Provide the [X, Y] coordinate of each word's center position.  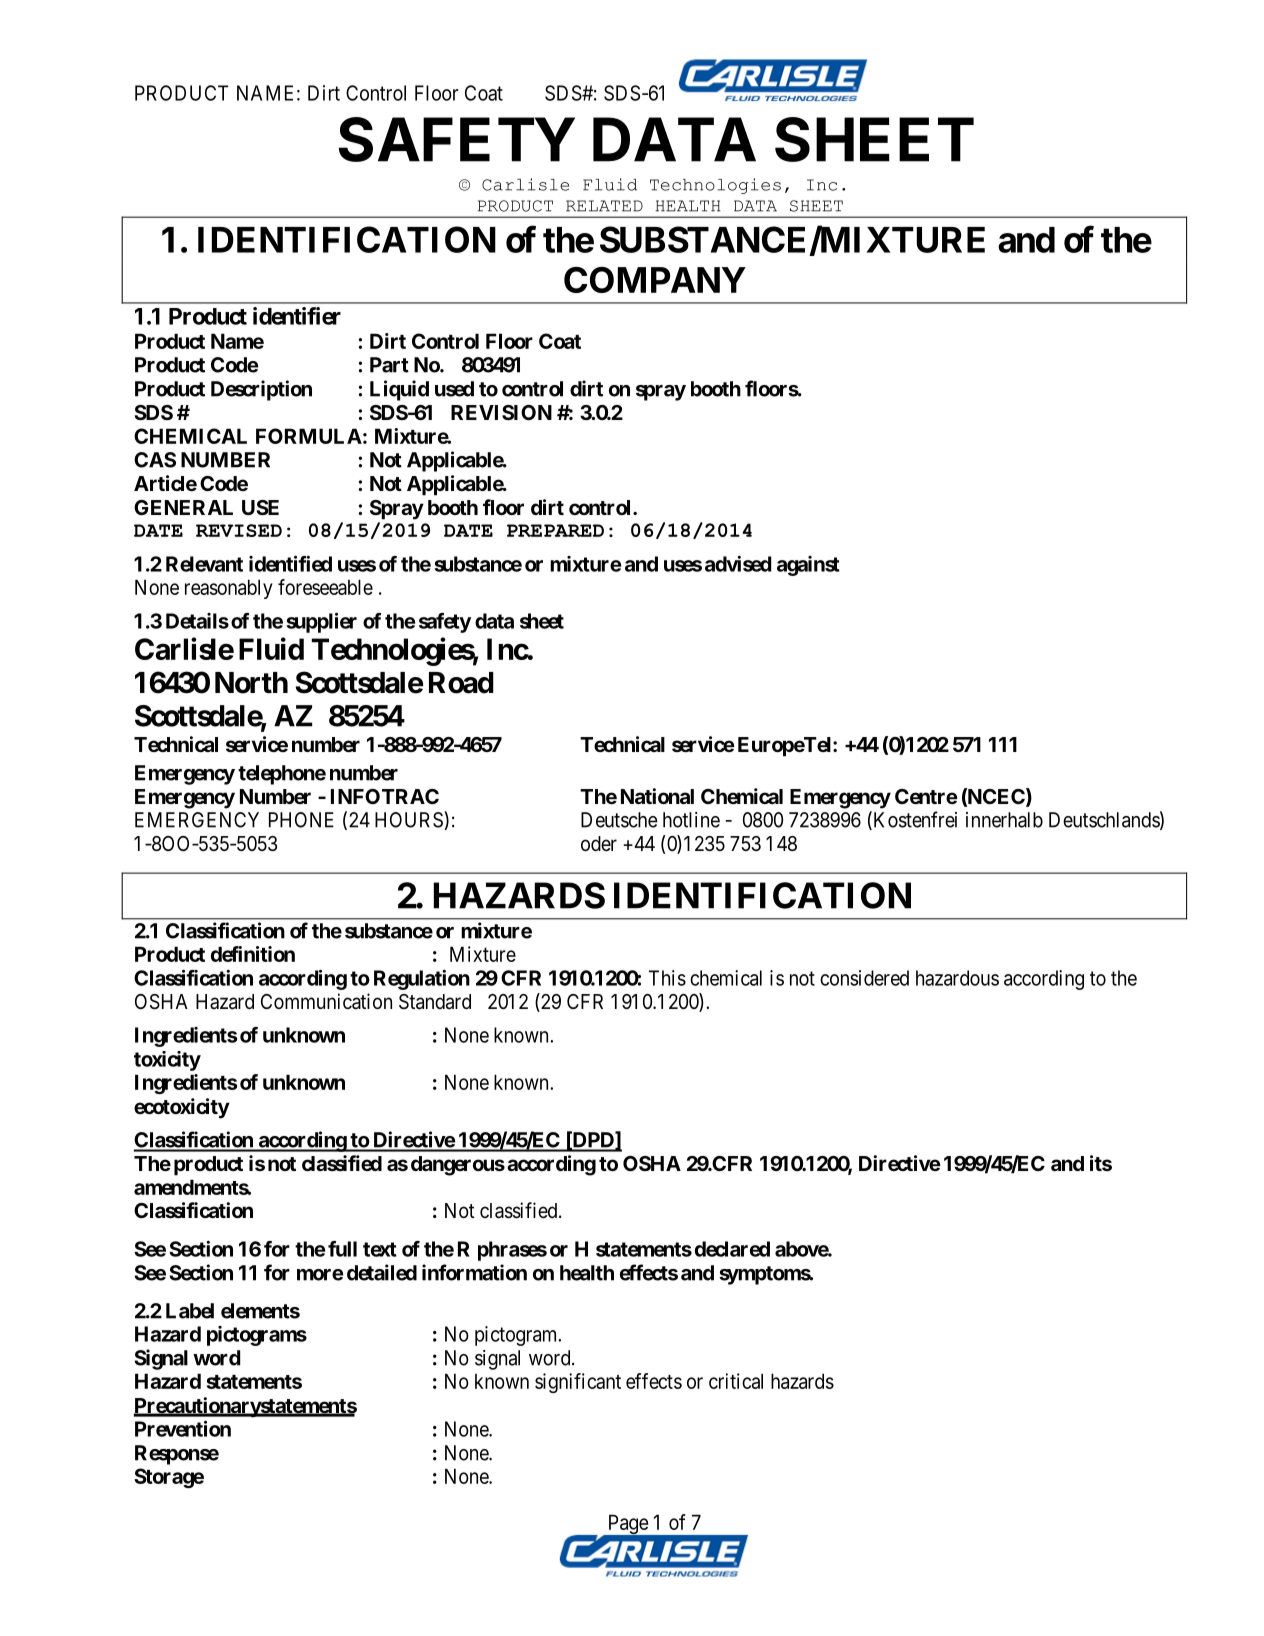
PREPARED [555, 530]
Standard [435, 1002]
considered [864, 978]
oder [599, 844]
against [808, 566]
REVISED [239, 530]
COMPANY [655, 280]
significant [578, 1383]
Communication [326, 1001]
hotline [691, 820]
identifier [297, 316]
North [251, 683]
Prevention [183, 1428]
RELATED [604, 206]
